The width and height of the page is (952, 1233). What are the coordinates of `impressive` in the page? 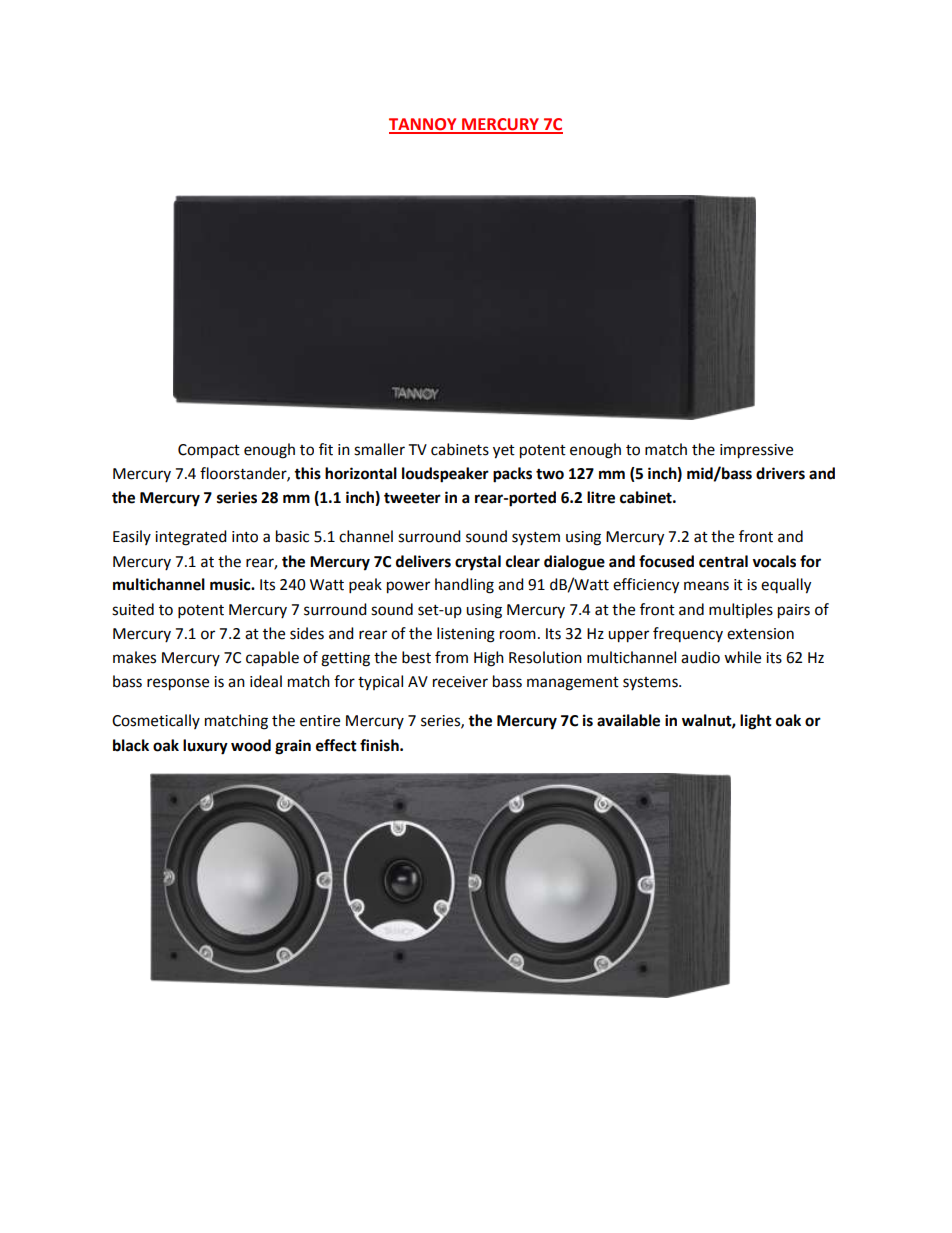 It's located at (756, 451).
